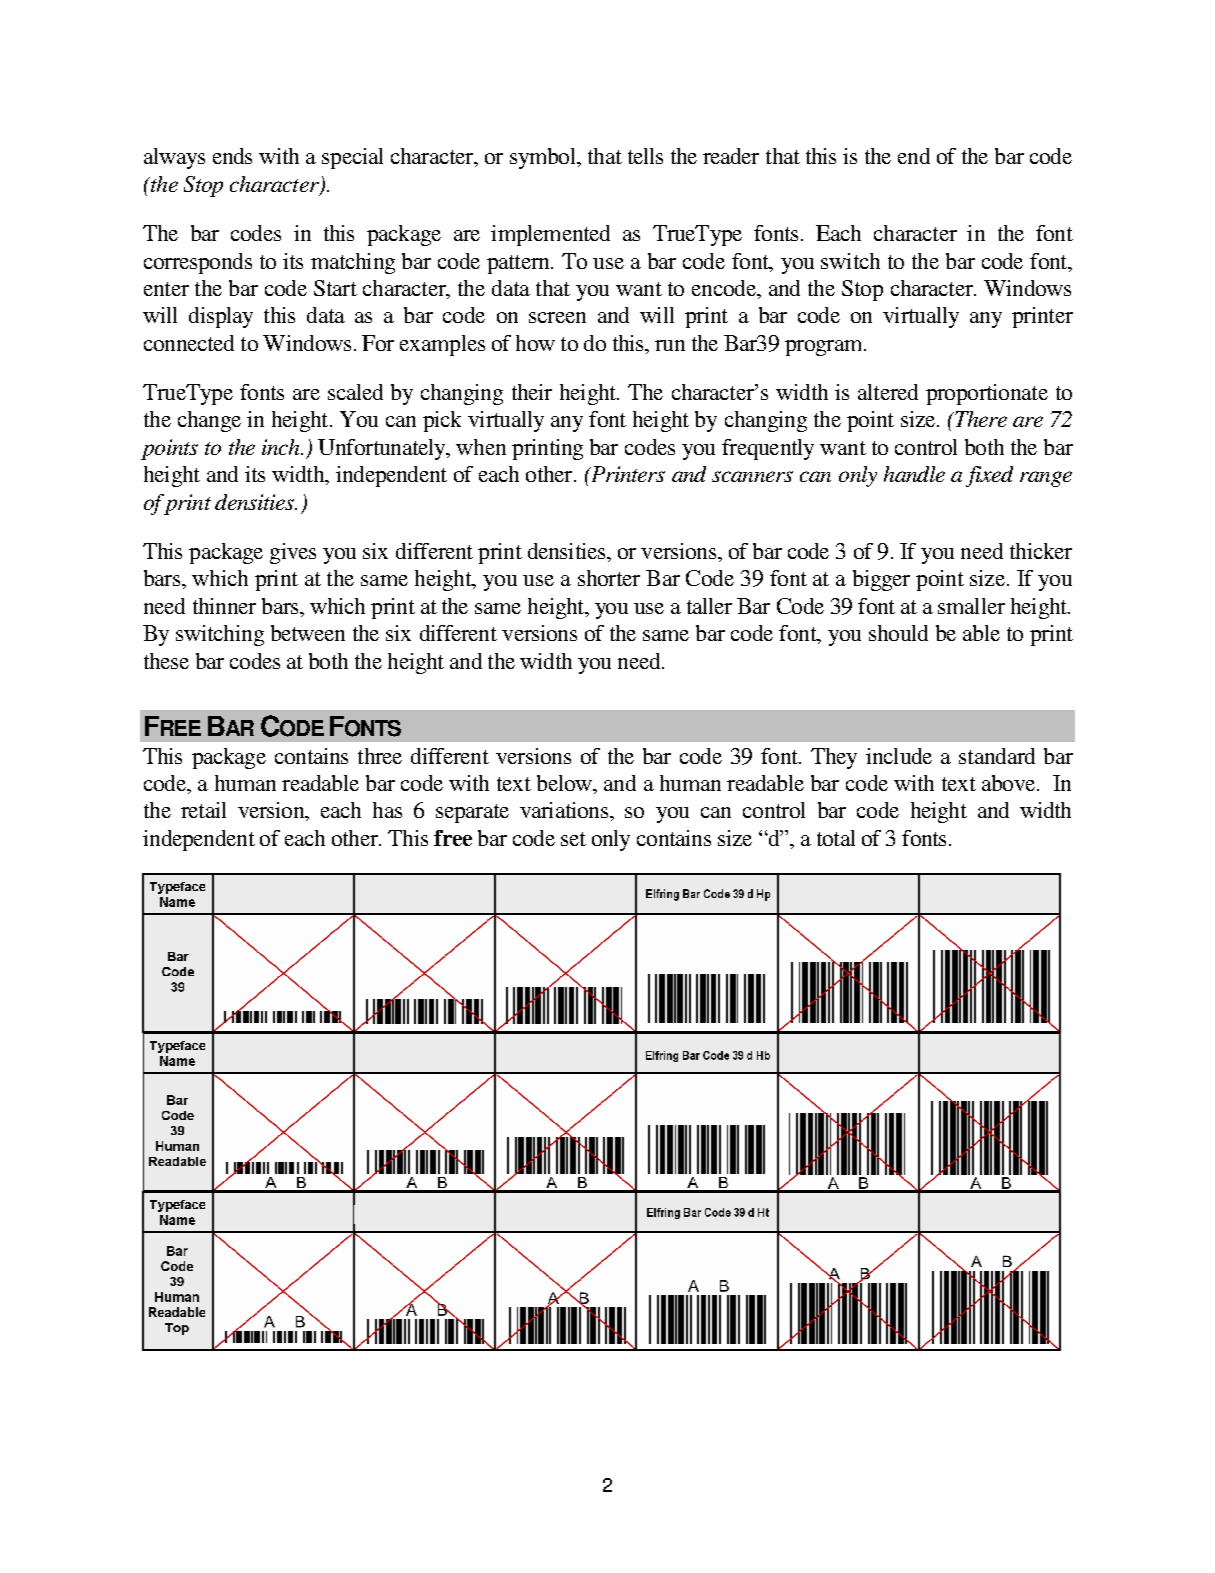  What do you see at coordinates (987, 394) in the screenshot?
I see `proportionate` at bounding box center [987, 394].
